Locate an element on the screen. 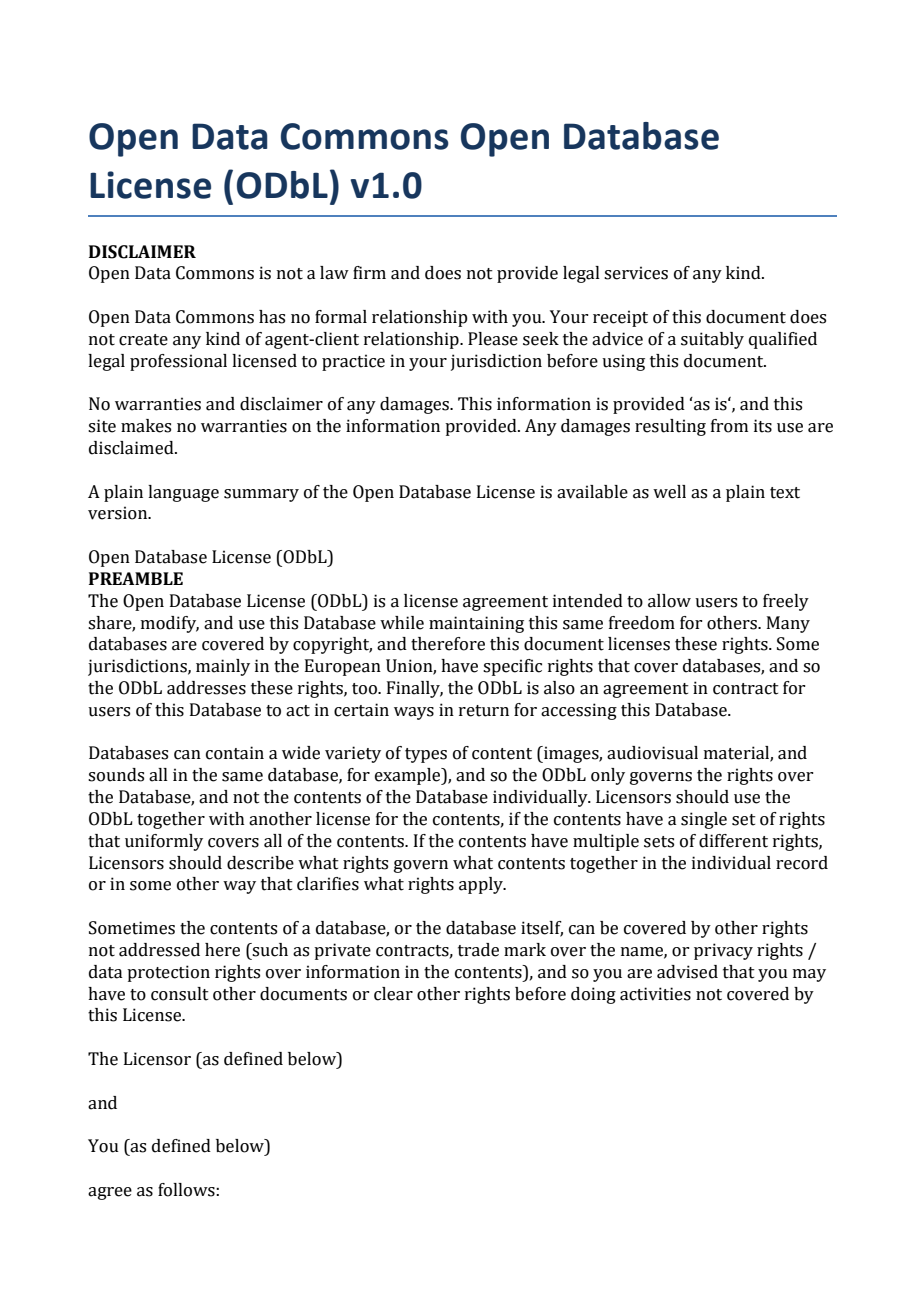 The width and height of the screenshot is (924, 1308). trade is located at coordinates (478, 950).
